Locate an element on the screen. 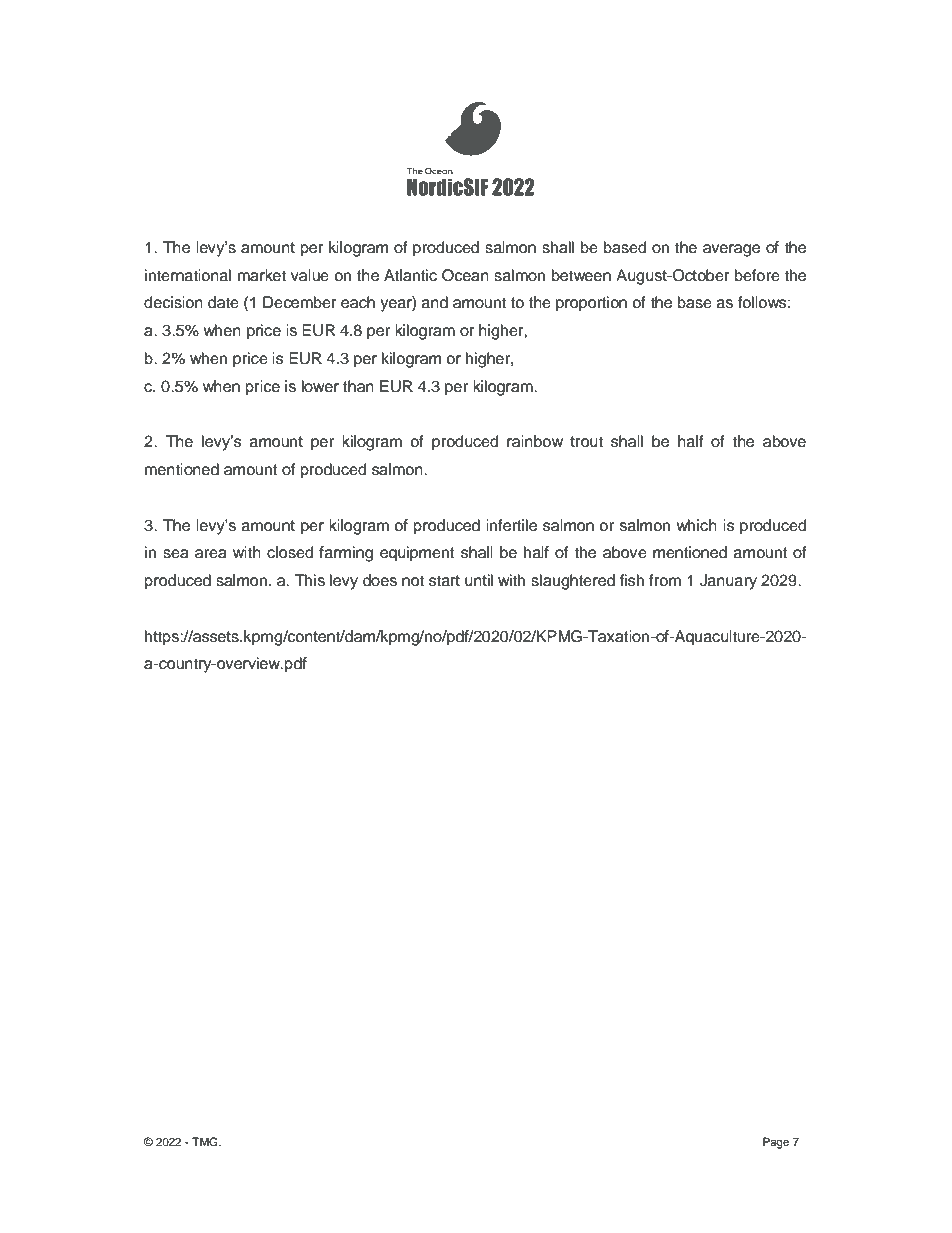  from is located at coordinates (665, 580).
